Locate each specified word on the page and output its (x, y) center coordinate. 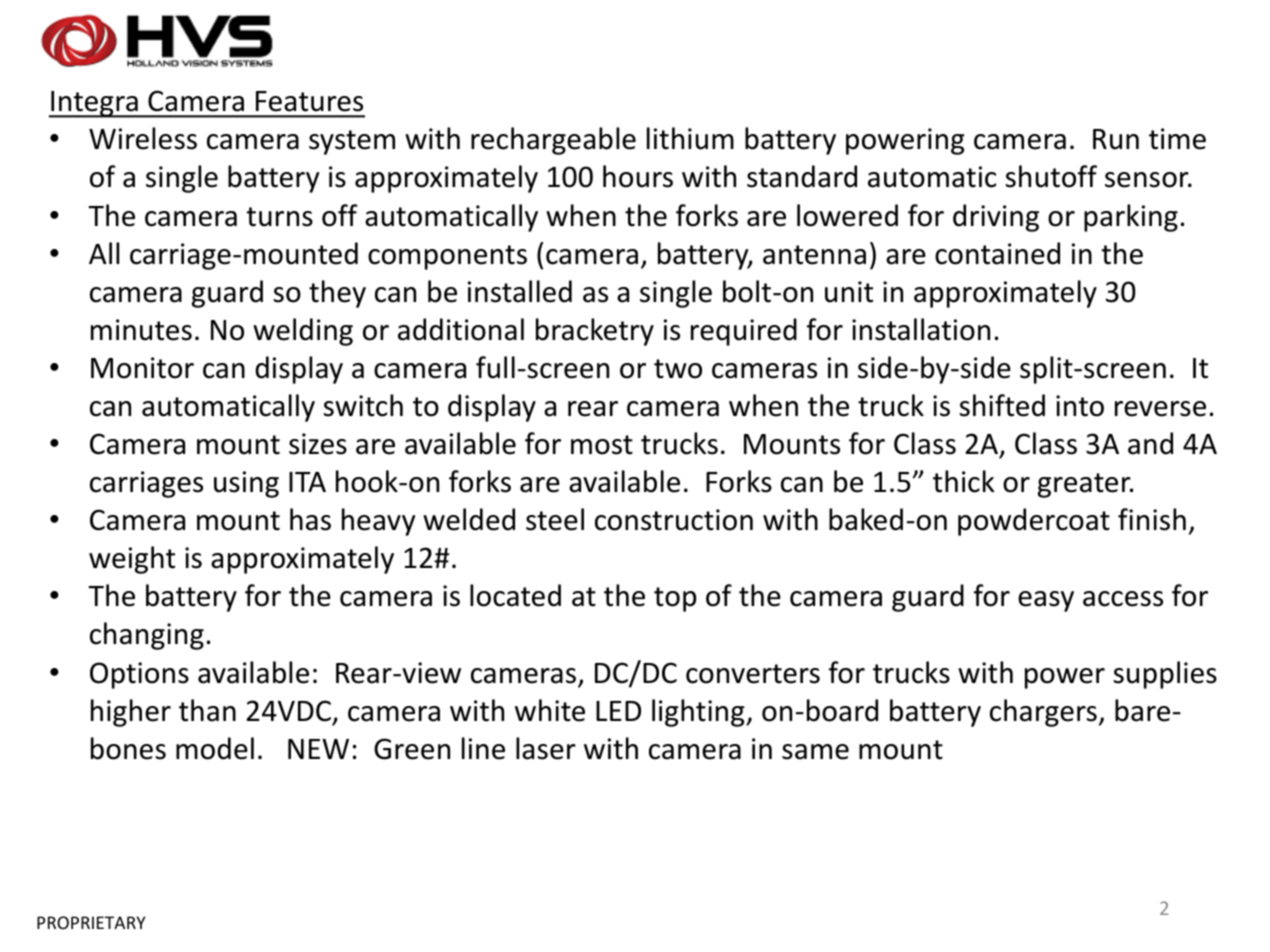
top (675, 599)
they (337, 294)
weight (132, 560)
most (602, 445)
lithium (690, 138)
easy (1046, 601)
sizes (318, 444)
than (207, 710)
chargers (1043, 713)
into (1080, 406)
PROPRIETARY (91, 922)
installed (520, 291)
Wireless (143, 138)
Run (1116, 139)
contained (997, 253)
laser (546, 748)
